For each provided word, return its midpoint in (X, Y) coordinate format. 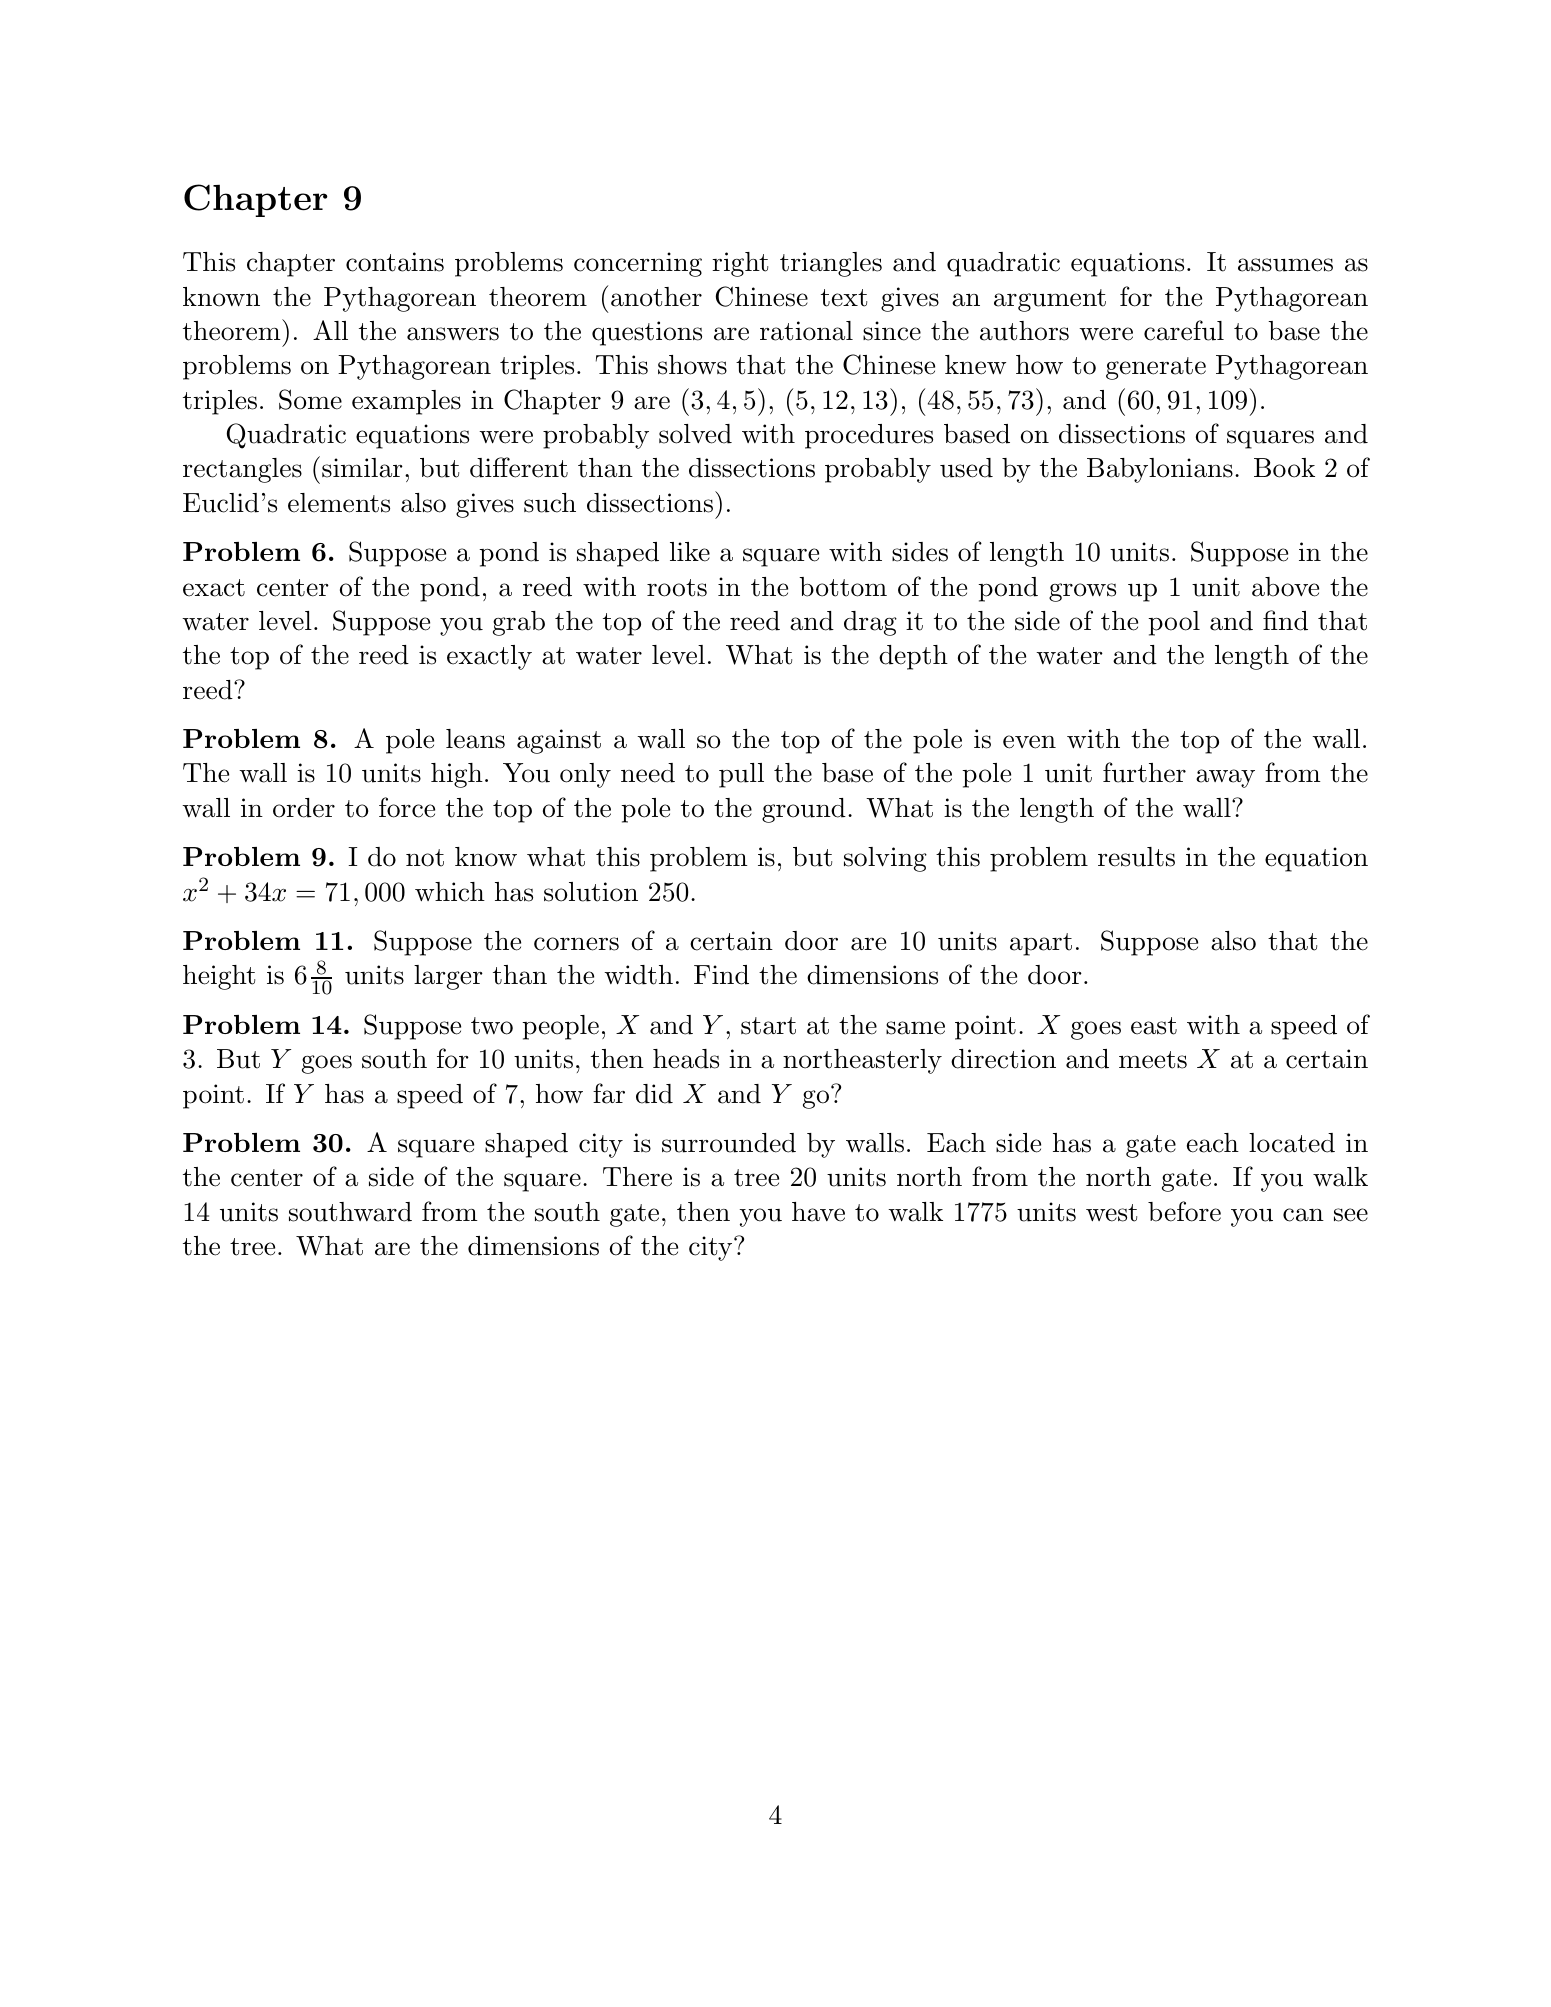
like (690, 552)
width (638, 975)
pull (741, 775)
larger (448, 977)
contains (395, 262)
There (637, 1177)
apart (1041, 944)
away (1225, 778)
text (844, 298)
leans (475, 739)
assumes (1285, 265)
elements (339, 503)
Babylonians (1160, 470)
